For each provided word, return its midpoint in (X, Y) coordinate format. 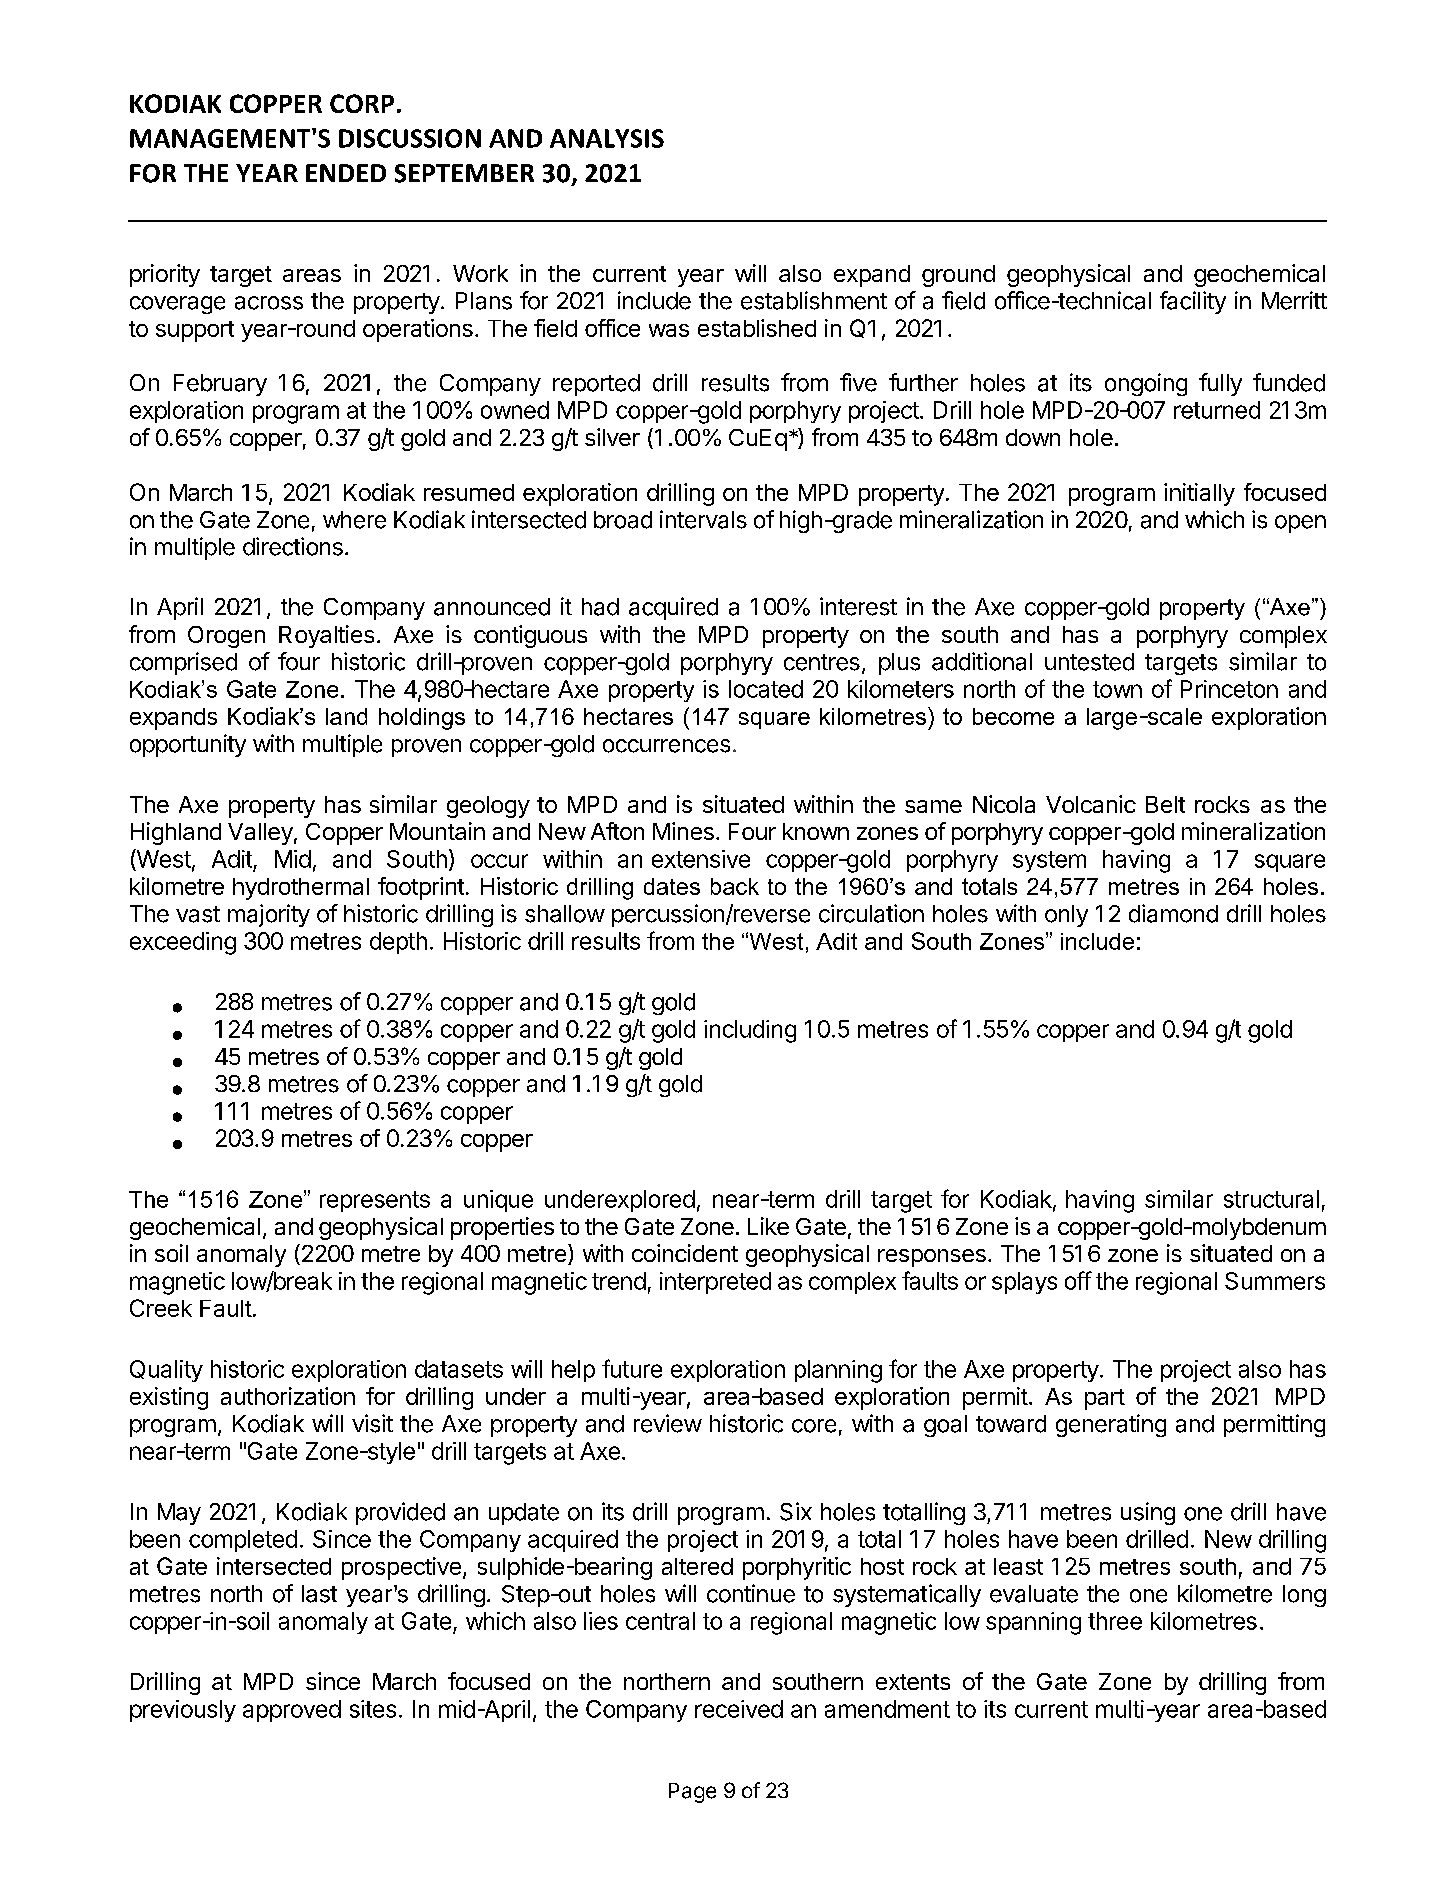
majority (269, 915)
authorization (288, 1396)
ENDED (346, 173)
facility (1193, 302)
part (1105, 1399)
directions (293, 546)
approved (292, 1711)
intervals (703, 519)
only (1066, 916)
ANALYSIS (607, 138)
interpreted (715, 1283)
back (735, 886)
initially (1199, 494)
